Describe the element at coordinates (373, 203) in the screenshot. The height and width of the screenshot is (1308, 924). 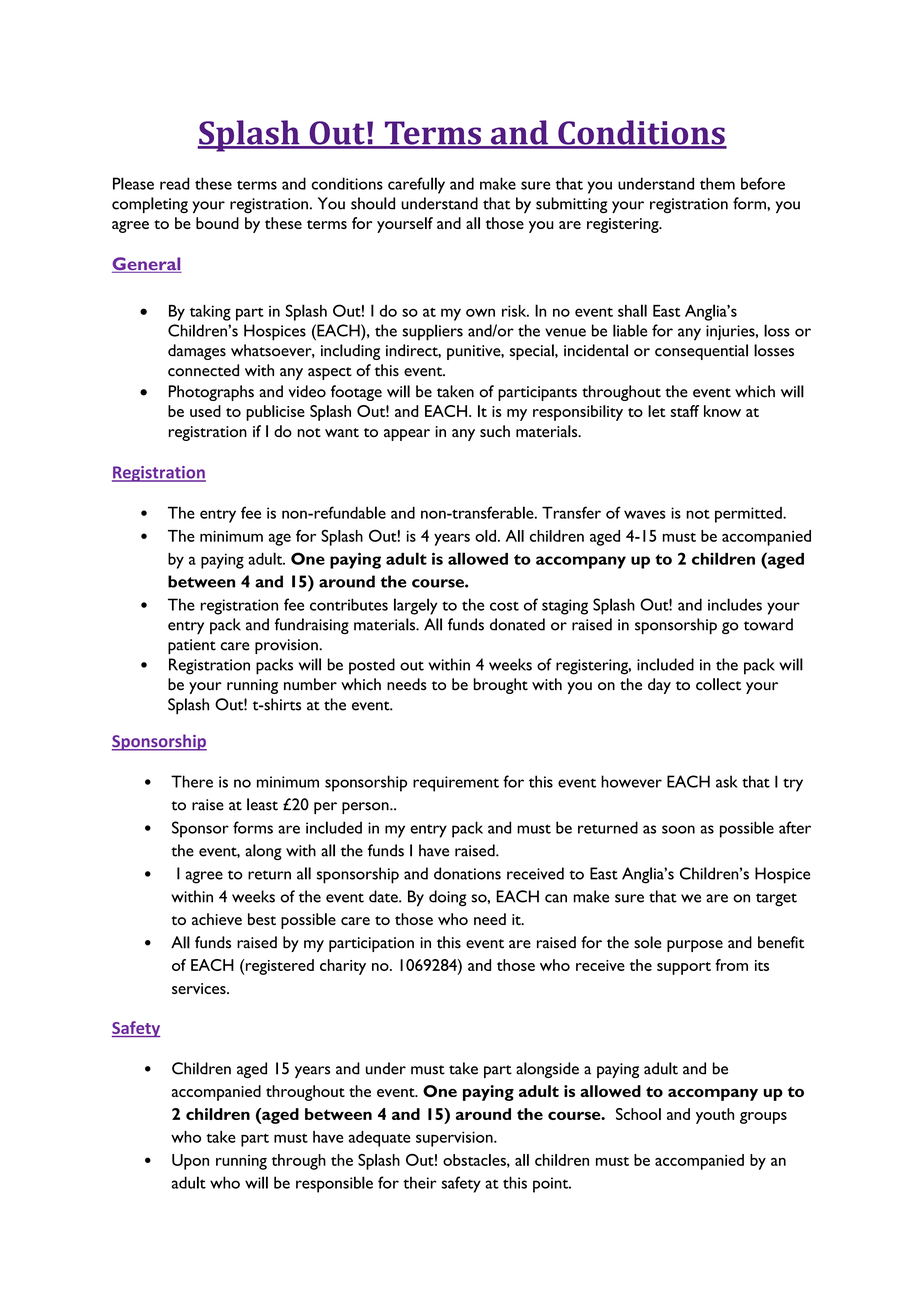
I see `should` at that location.
